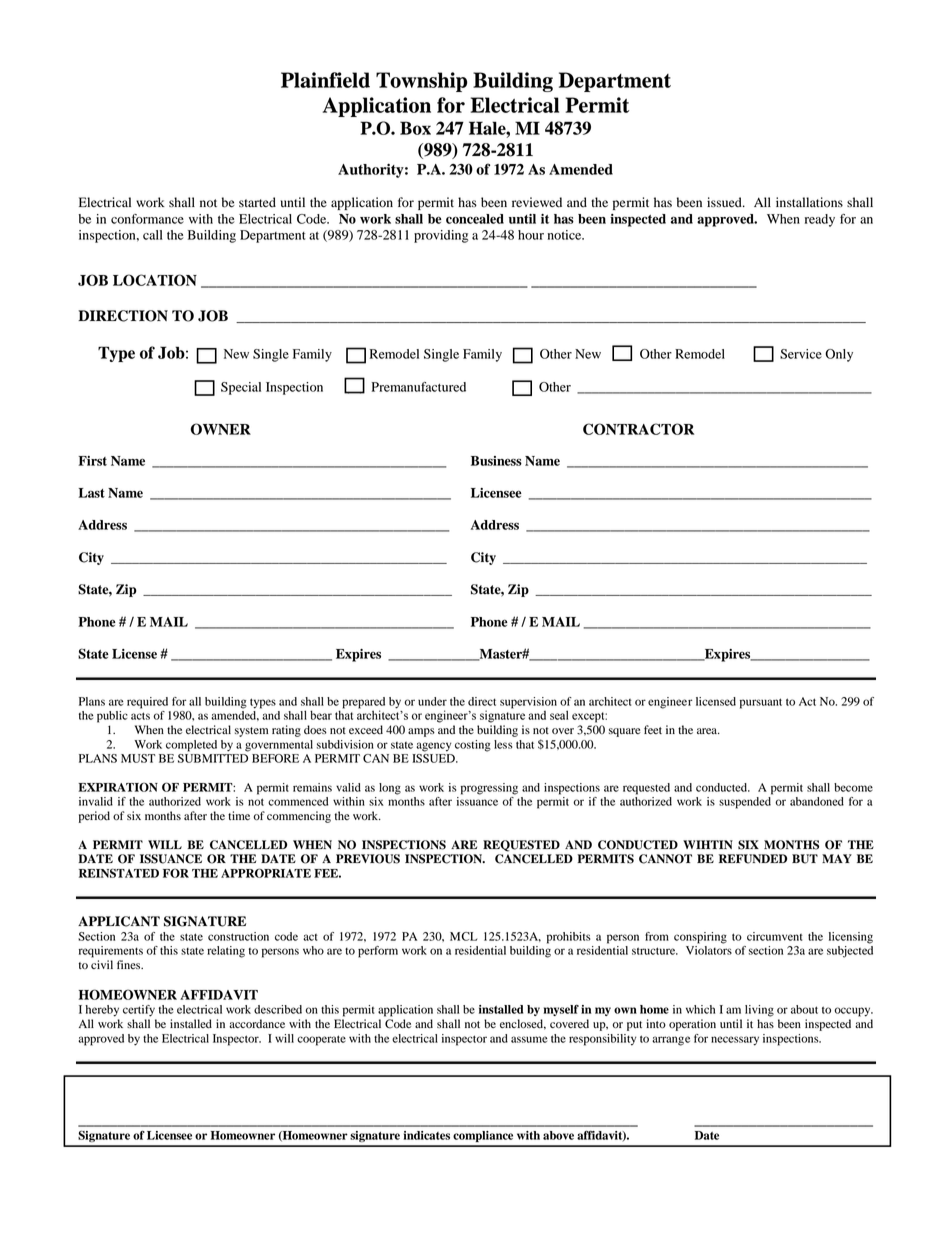 The image size is (952, 1233). What do you see at coordinates (745, 803) in the image?
I see `suspended` at bounding box center [745, 803].
